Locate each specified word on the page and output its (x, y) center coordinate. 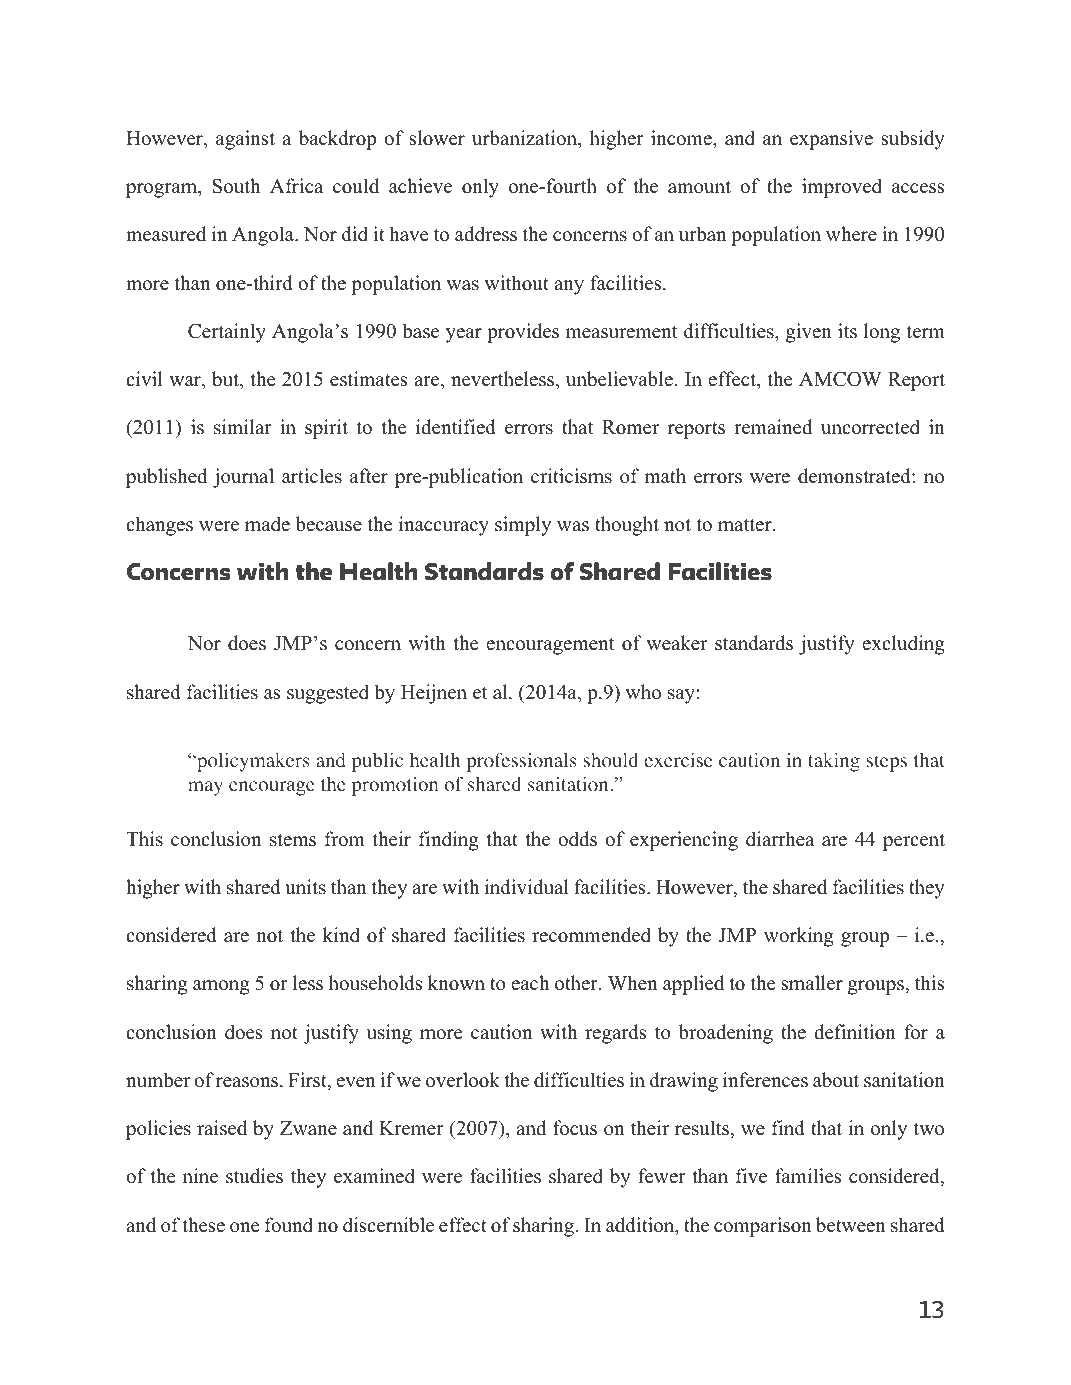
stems (293, 840)
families (808, 1176)
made (267, 524)
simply (523, 526)
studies (254, 1176)
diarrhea (780, 839)
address (486, 234)
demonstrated (855, 476)
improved (842, 188)
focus (575, 1128)
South (236, 186)
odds (577, 839)
